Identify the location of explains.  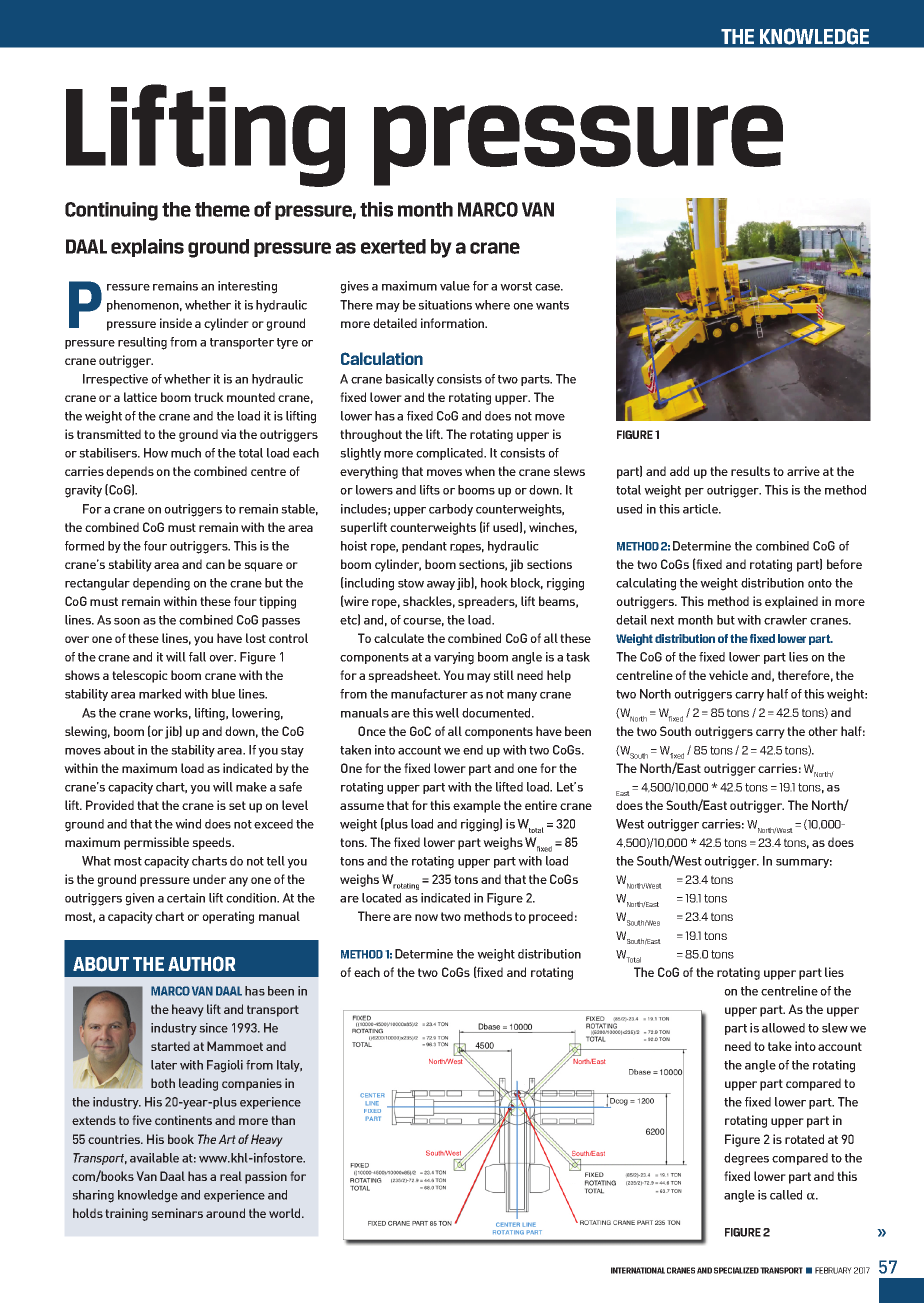
(147, 248).
